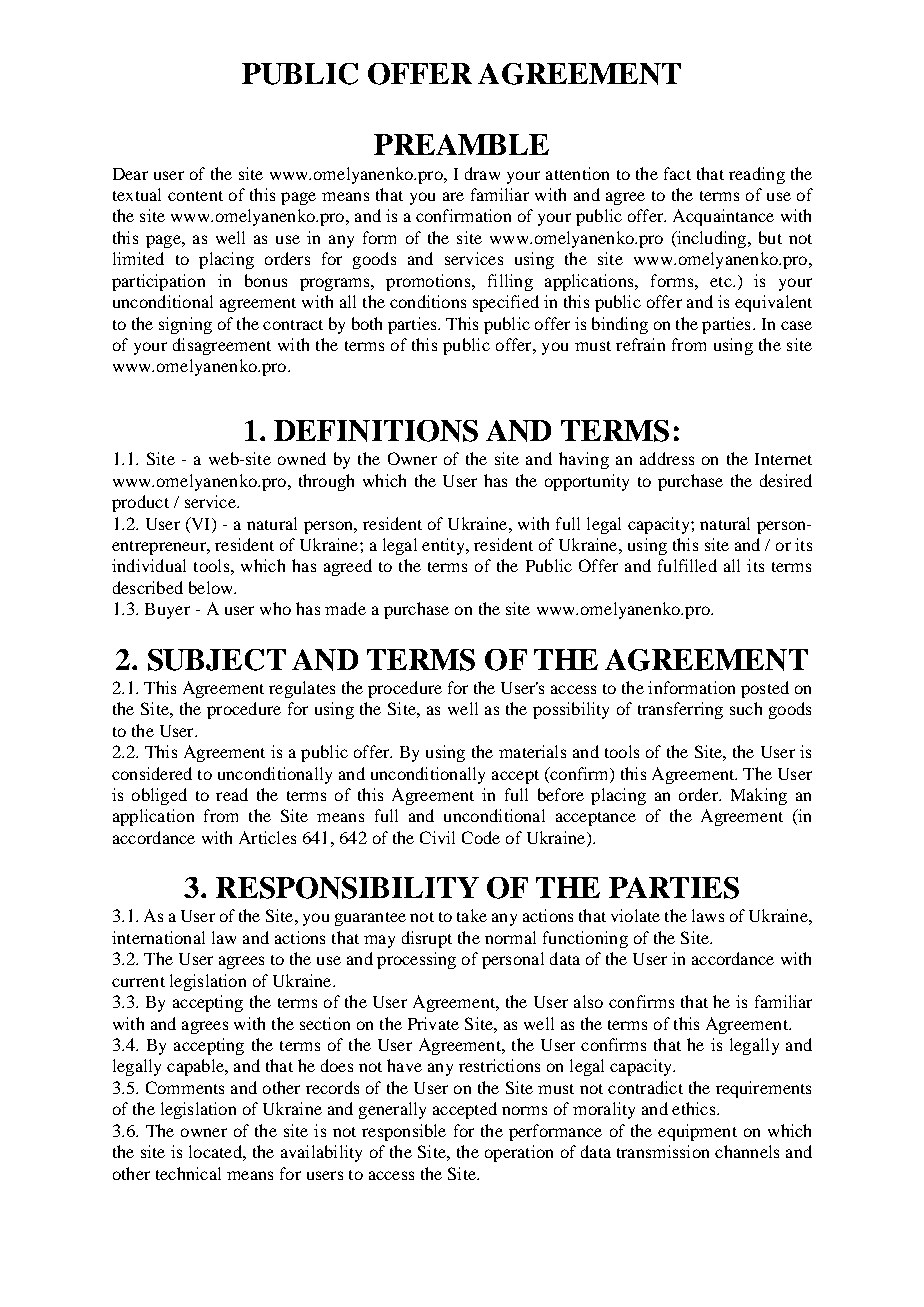 The height and width of the screenshot is (1307, 924). I want to click on materials, so click(532, 751).
